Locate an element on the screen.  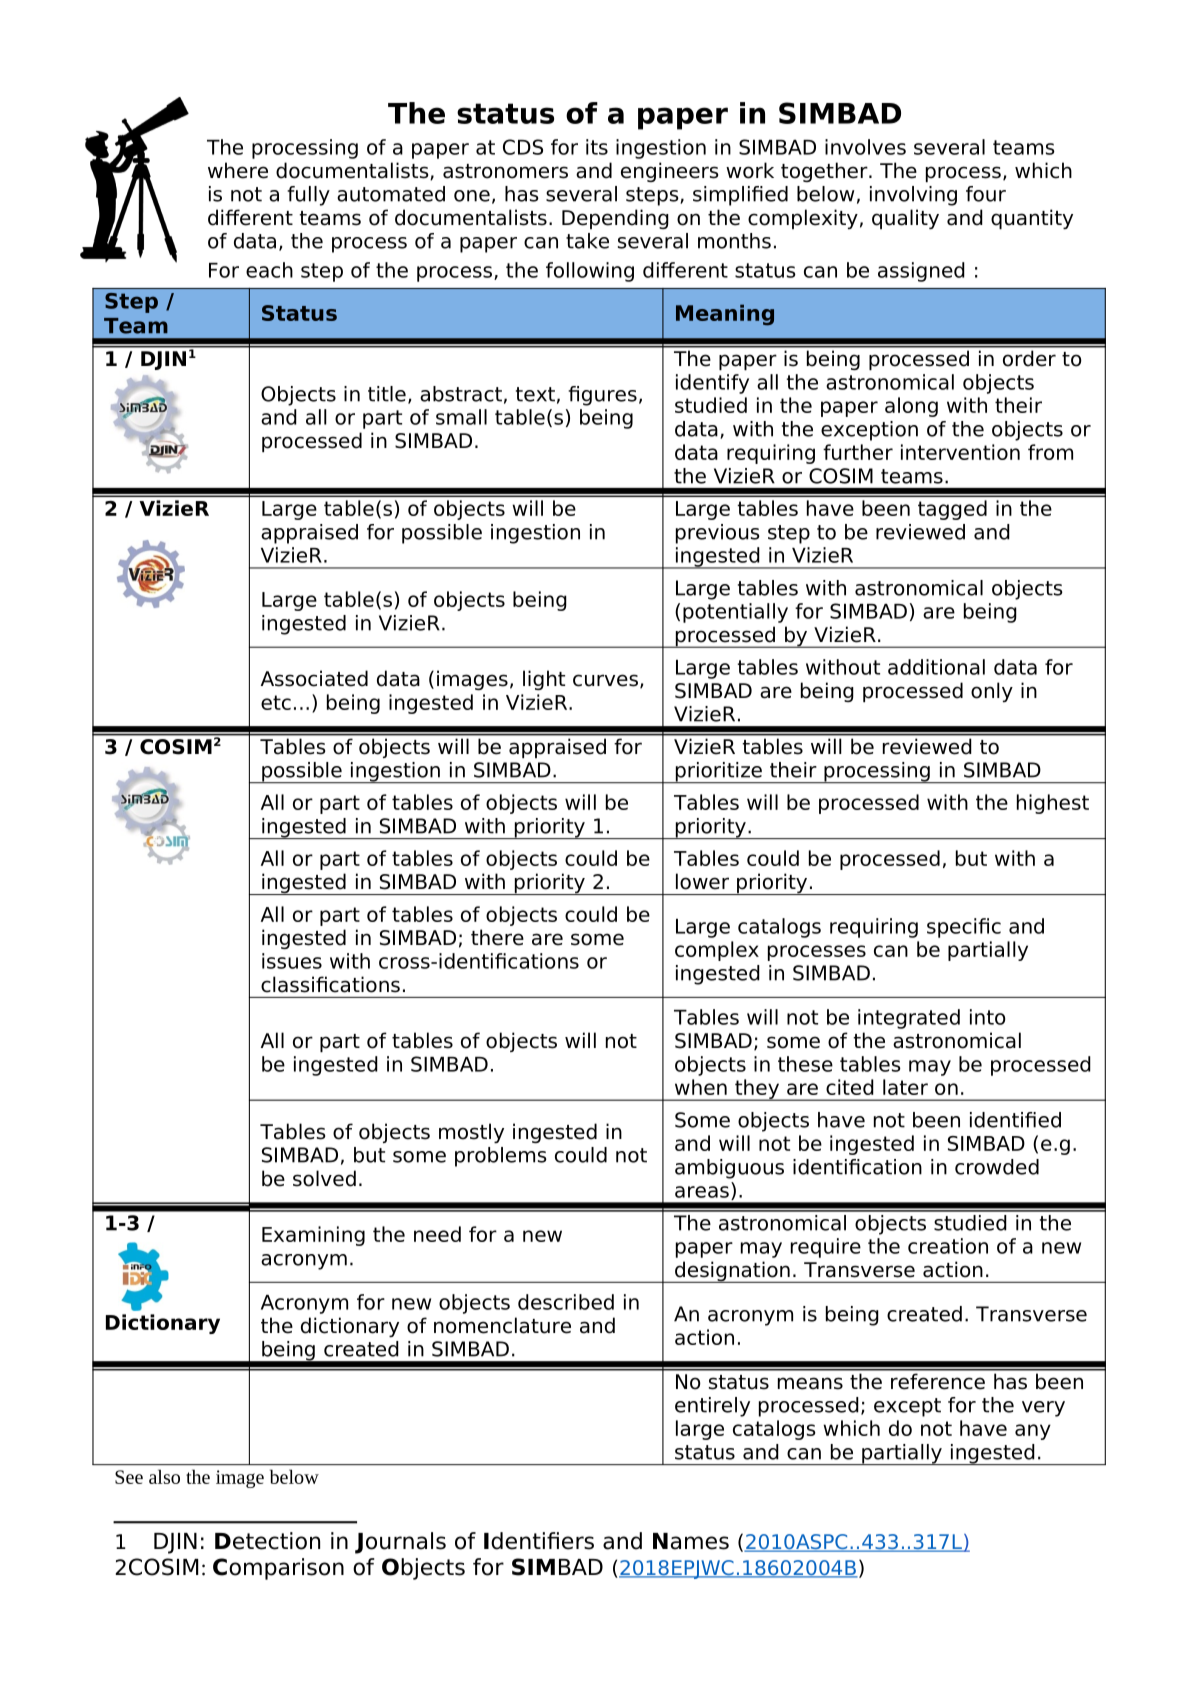
Detection is located at coordinates (267, 1541).
